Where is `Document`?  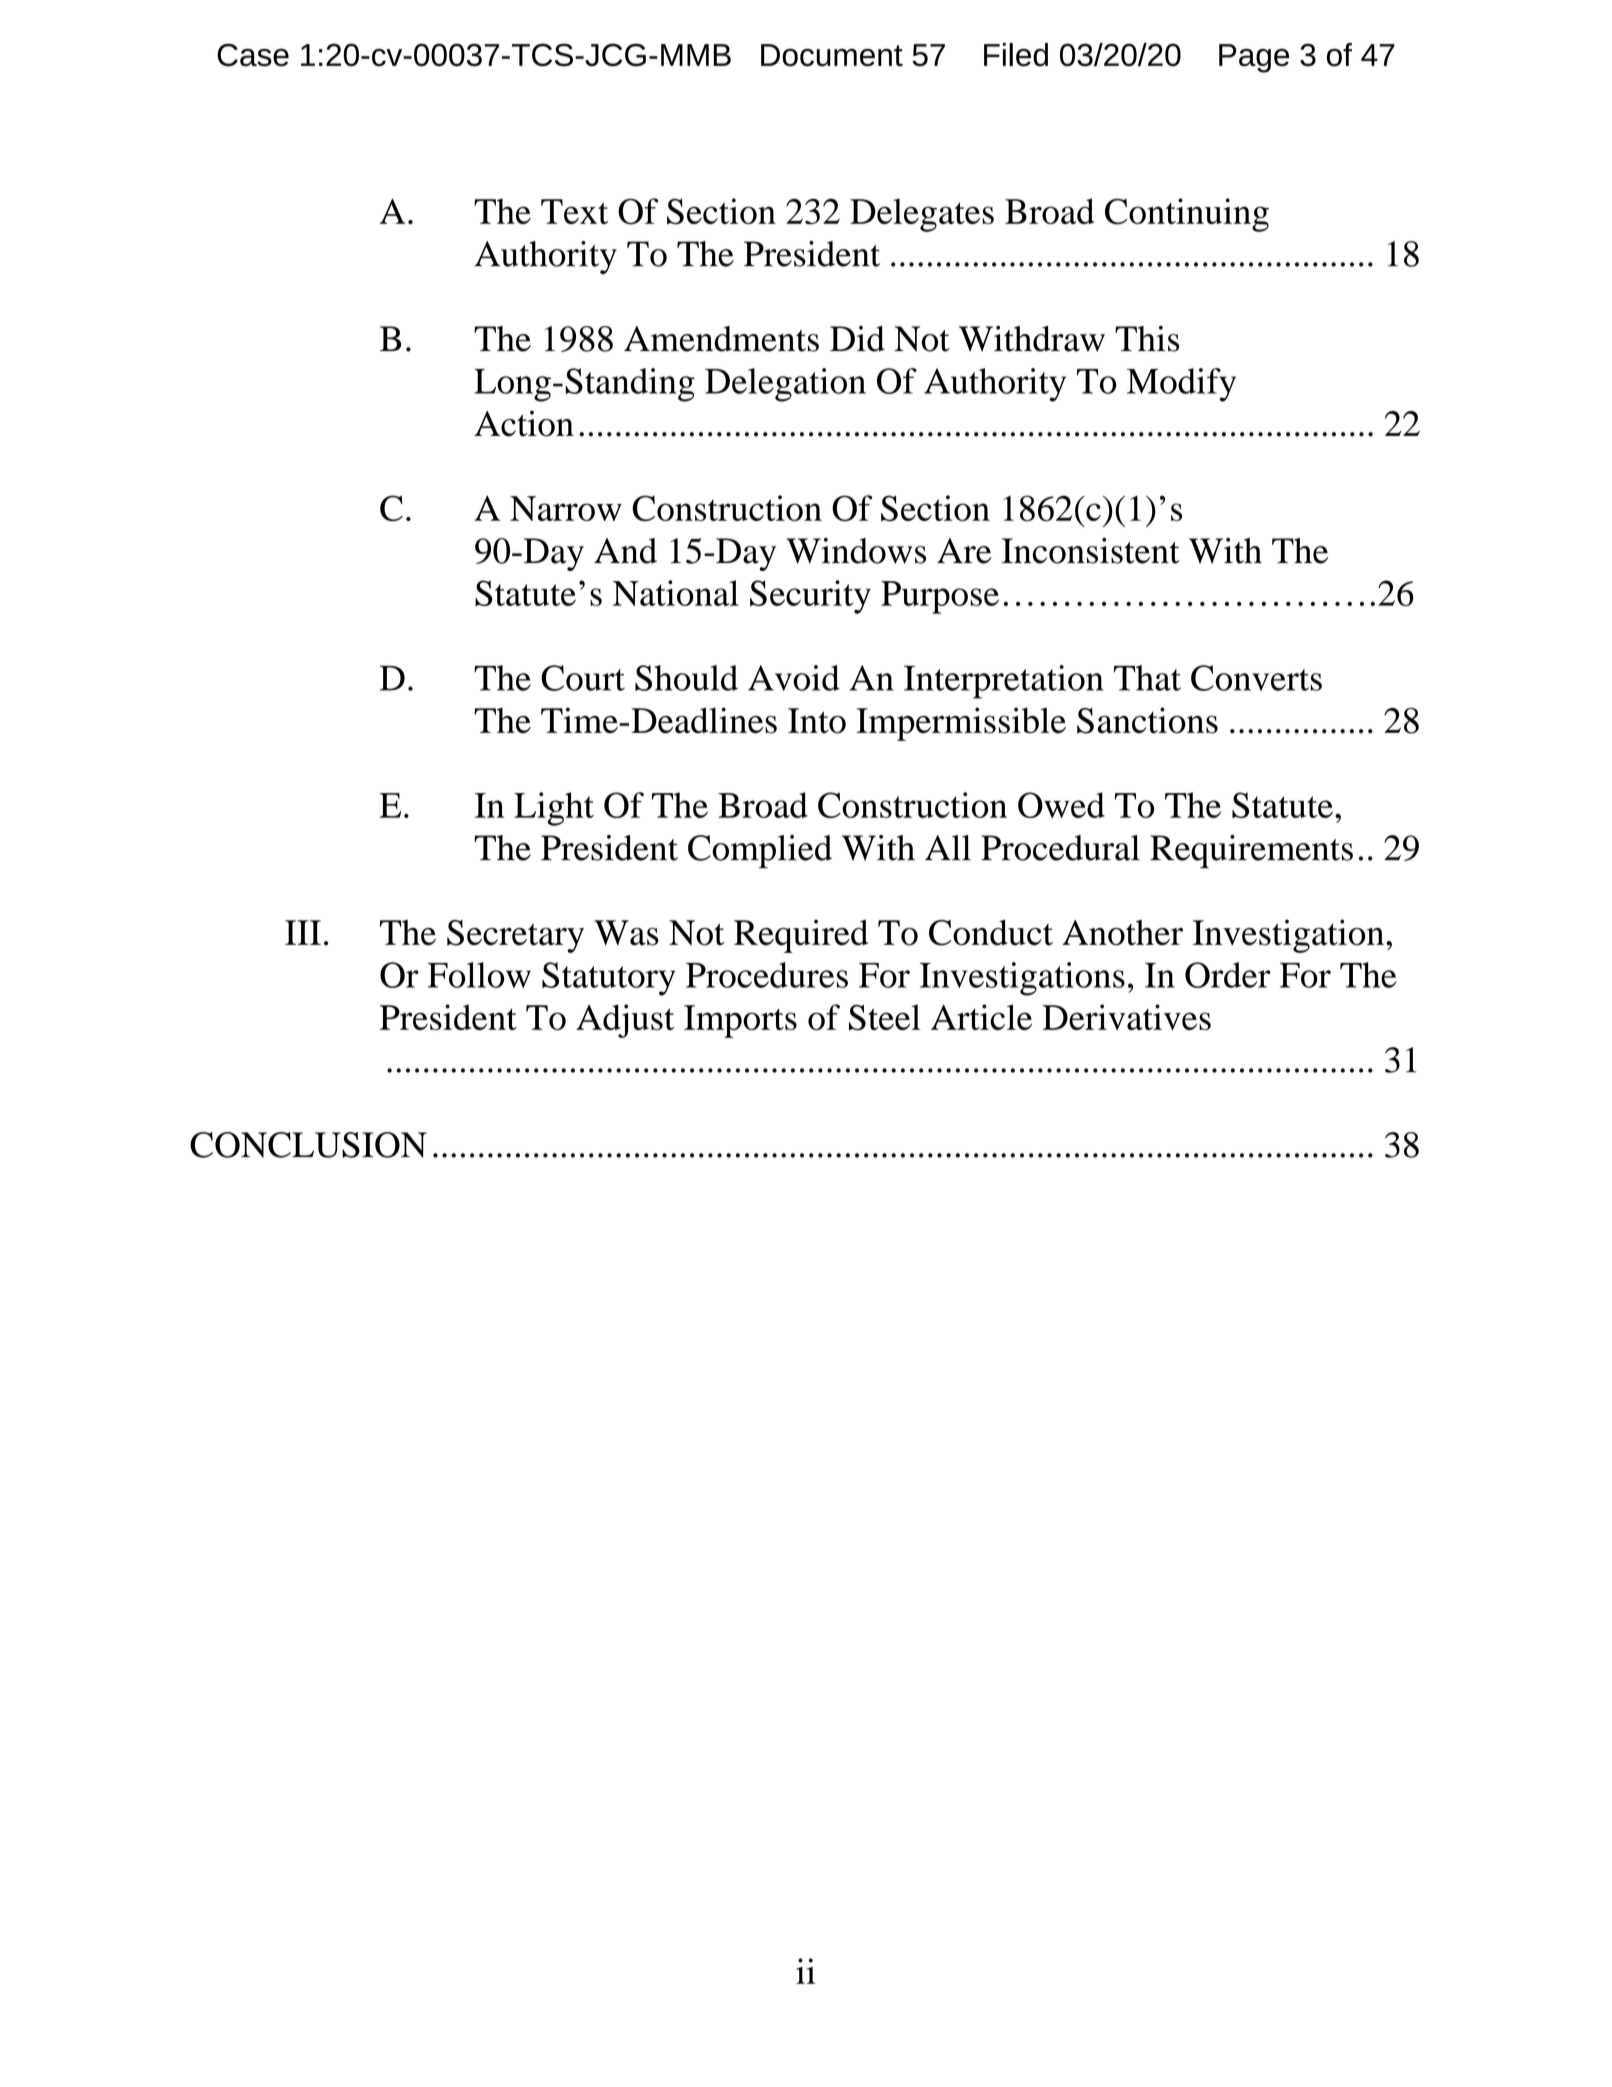
Document is located at coordinates (832, 55).
